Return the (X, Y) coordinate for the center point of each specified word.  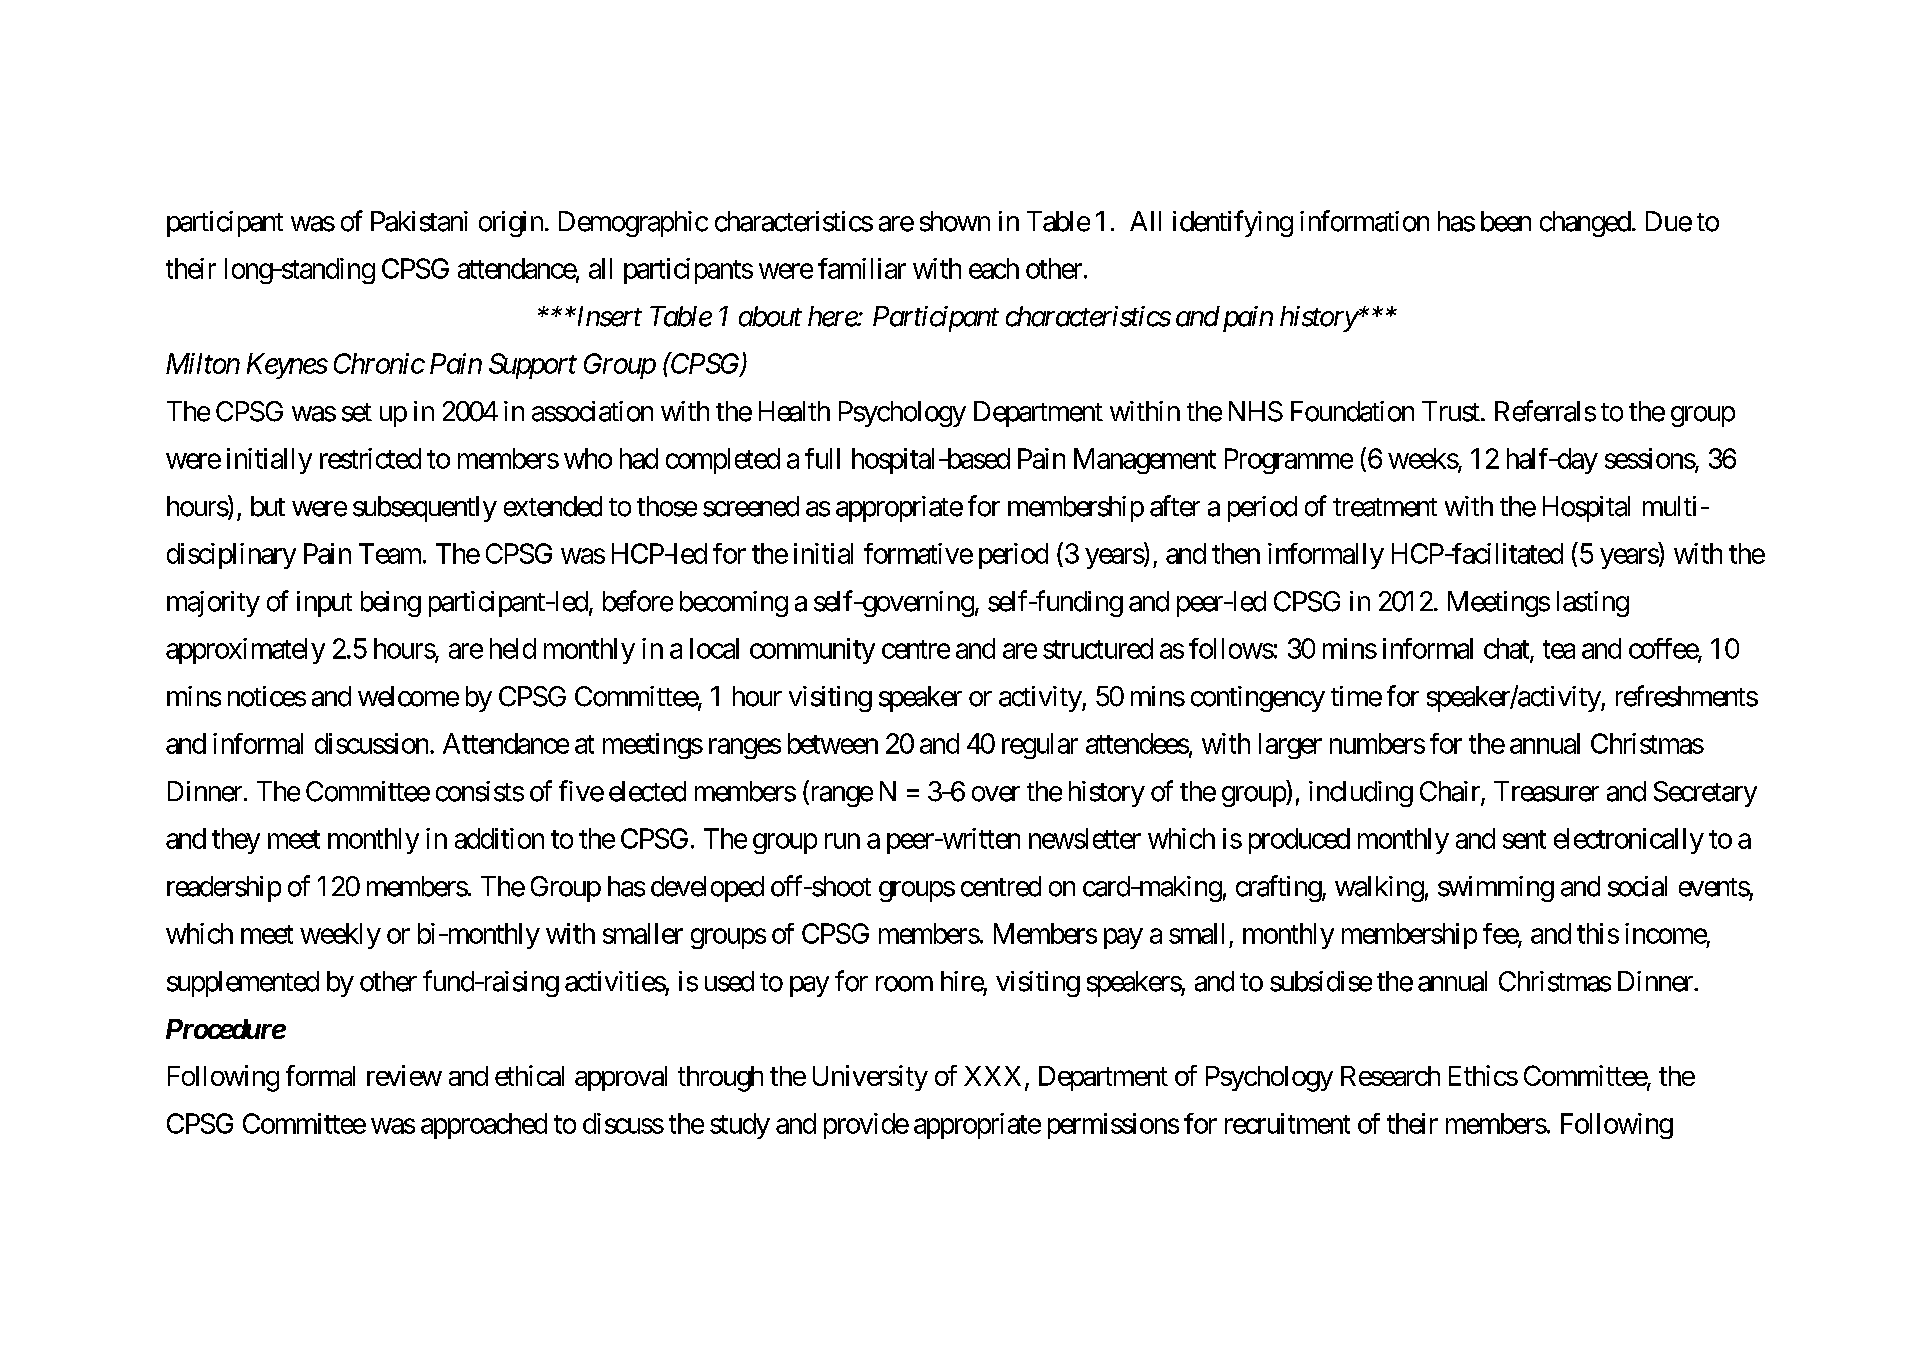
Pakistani (419, 221)
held (513, 648)
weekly (340, 936)
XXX (992, 1076)
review (404, 1075)
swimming (1496, 889)
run (842, 841)
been (1506, 221)
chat (1507, 649)
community (812, 651)
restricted (370, 458)
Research (1390, 1076)
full (822, 458)
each (994, 268)
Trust (1452, 411)
